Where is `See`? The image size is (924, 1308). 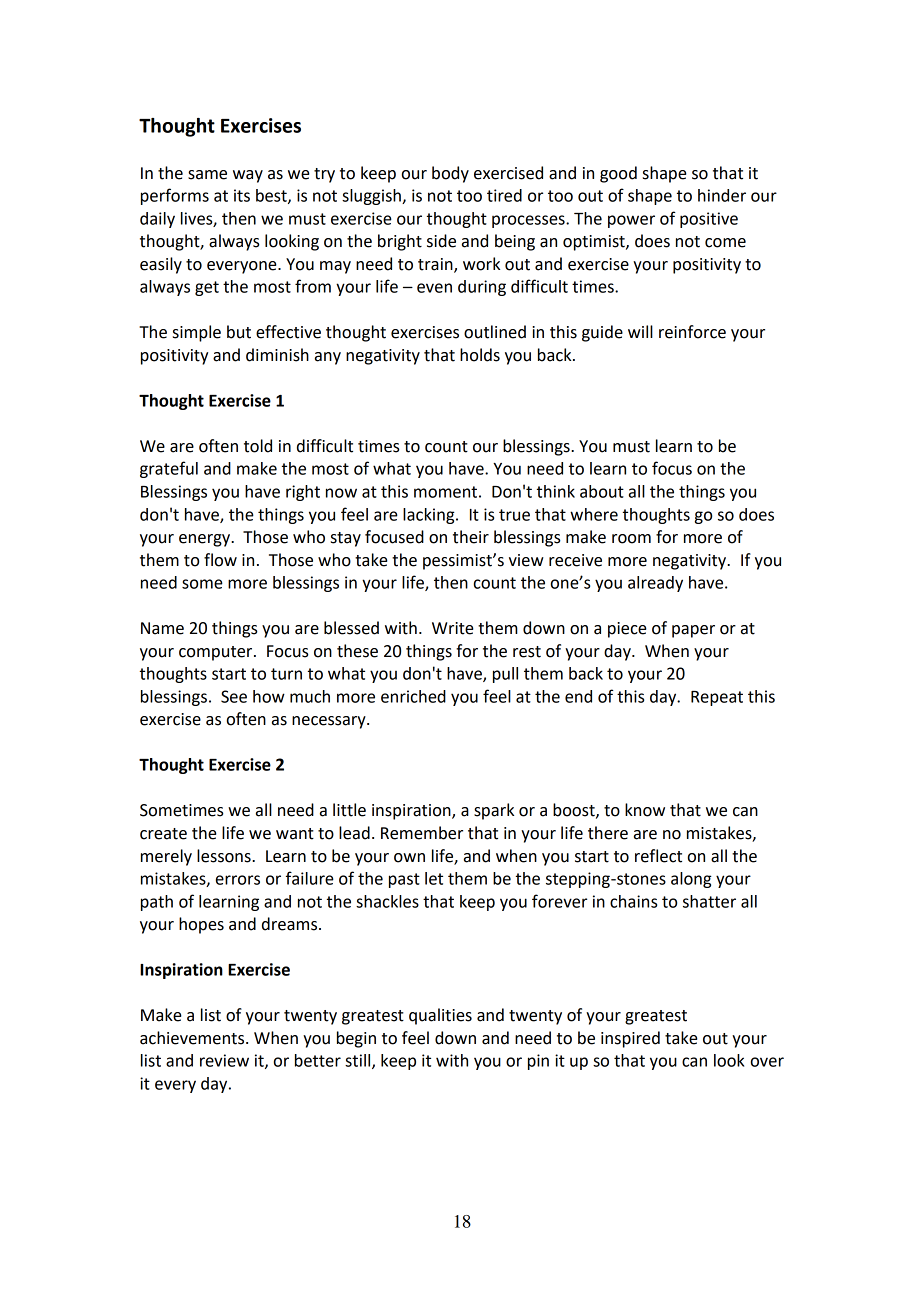
See is located at coordinates (234, 696).
